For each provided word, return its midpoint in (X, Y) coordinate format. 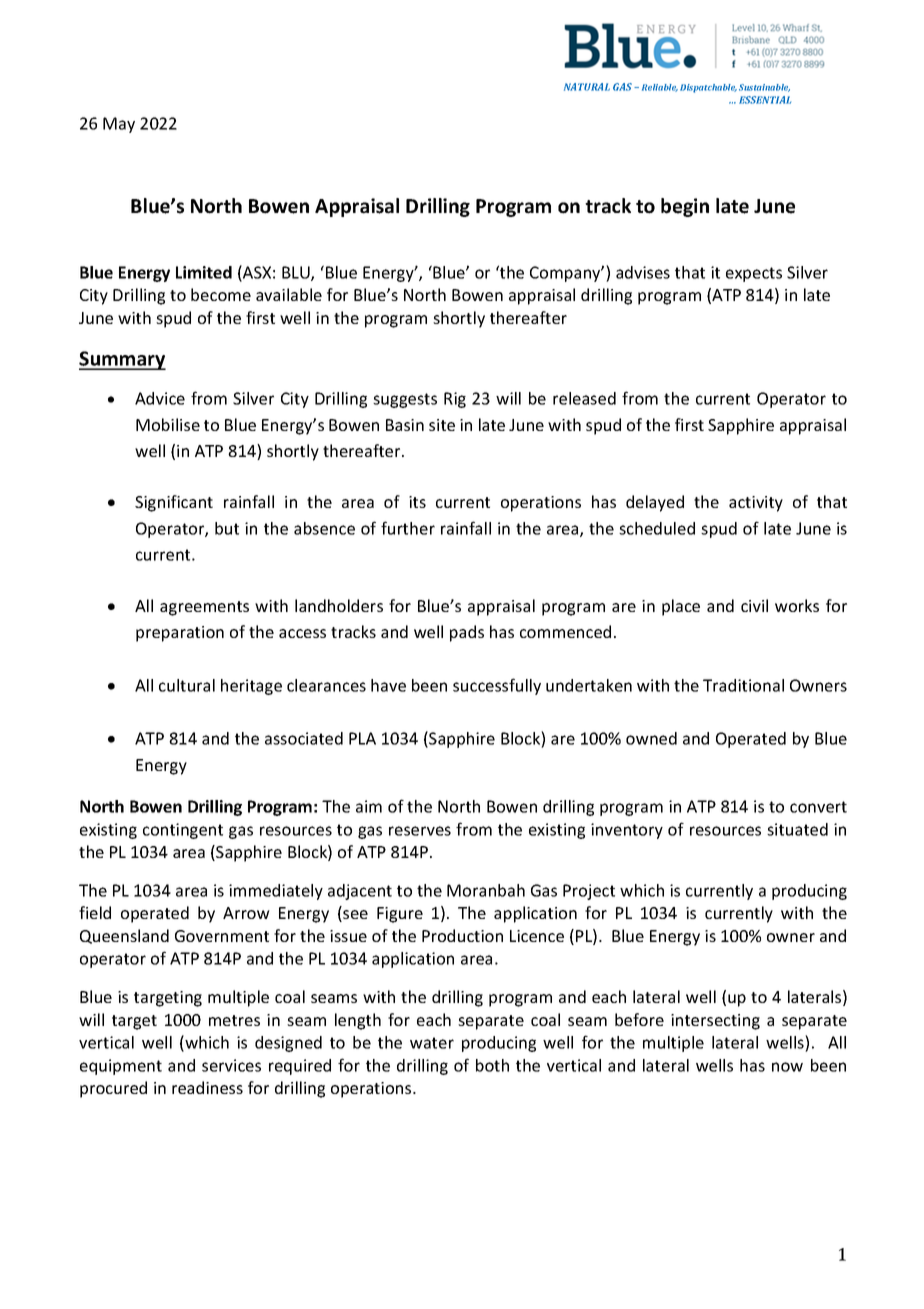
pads (467, 633)
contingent (183, 831)
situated (797, 829)
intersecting (715, 1022)
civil (754, 605)
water (432, 1043)
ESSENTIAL (765, 100)
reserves (420, 831)
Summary (122, 360)
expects (754, 274)
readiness (207, 1087)
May (119, 125)
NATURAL (587, 87)
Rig (455, 400)
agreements (204, 608)
